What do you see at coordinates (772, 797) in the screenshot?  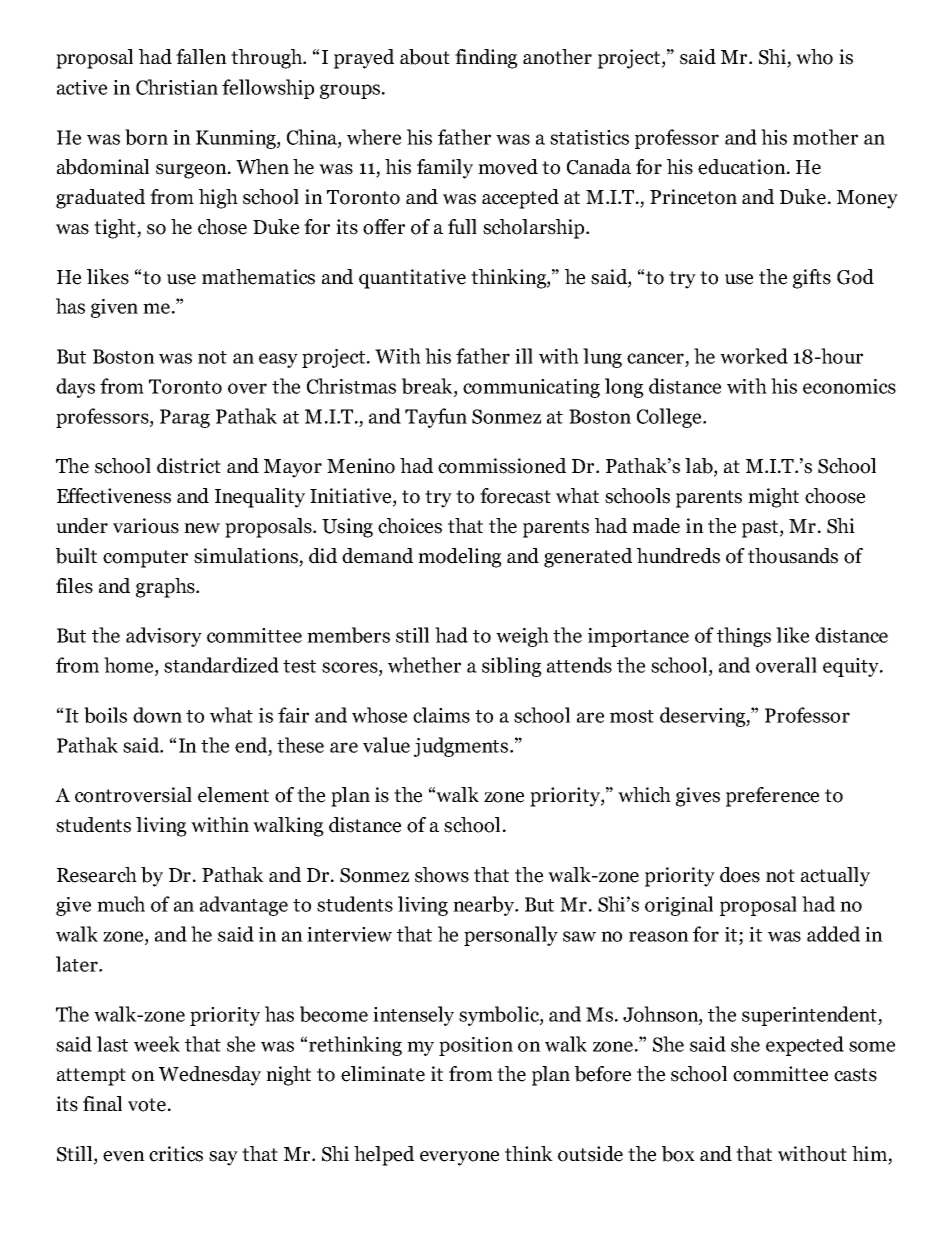 I see `preference` at bounding box center [772, 797].
